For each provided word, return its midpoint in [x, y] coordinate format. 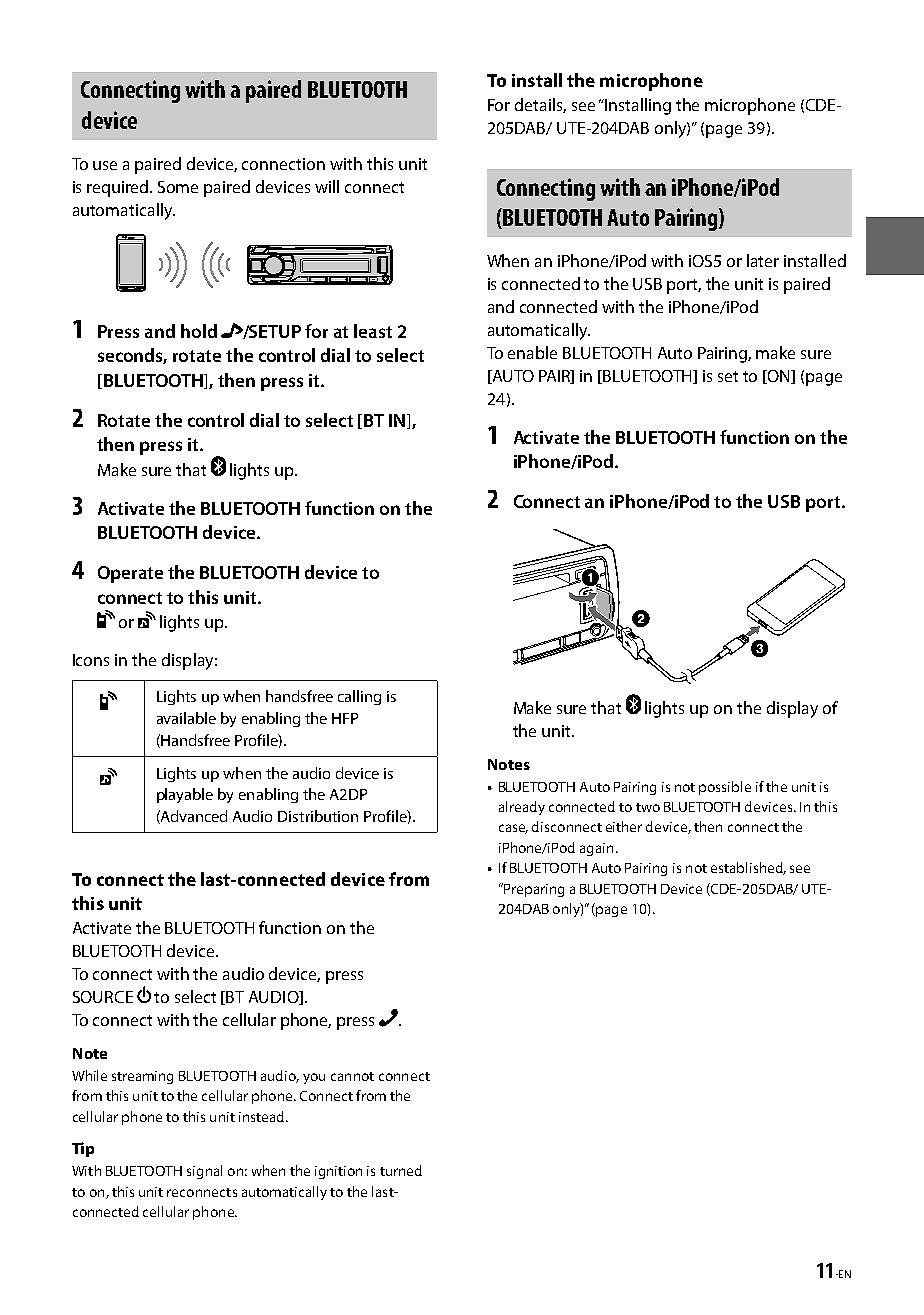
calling [359, 697]
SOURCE [103, 997]
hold [199, 331]
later [763, 260]
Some [178, 187]
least [373, 331]
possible [725, 788]
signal [204, 1172]
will [327, 186]
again [596, 849]
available [186, 718]
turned [401, 1170]
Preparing [533, 890]
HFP [345, 718]
